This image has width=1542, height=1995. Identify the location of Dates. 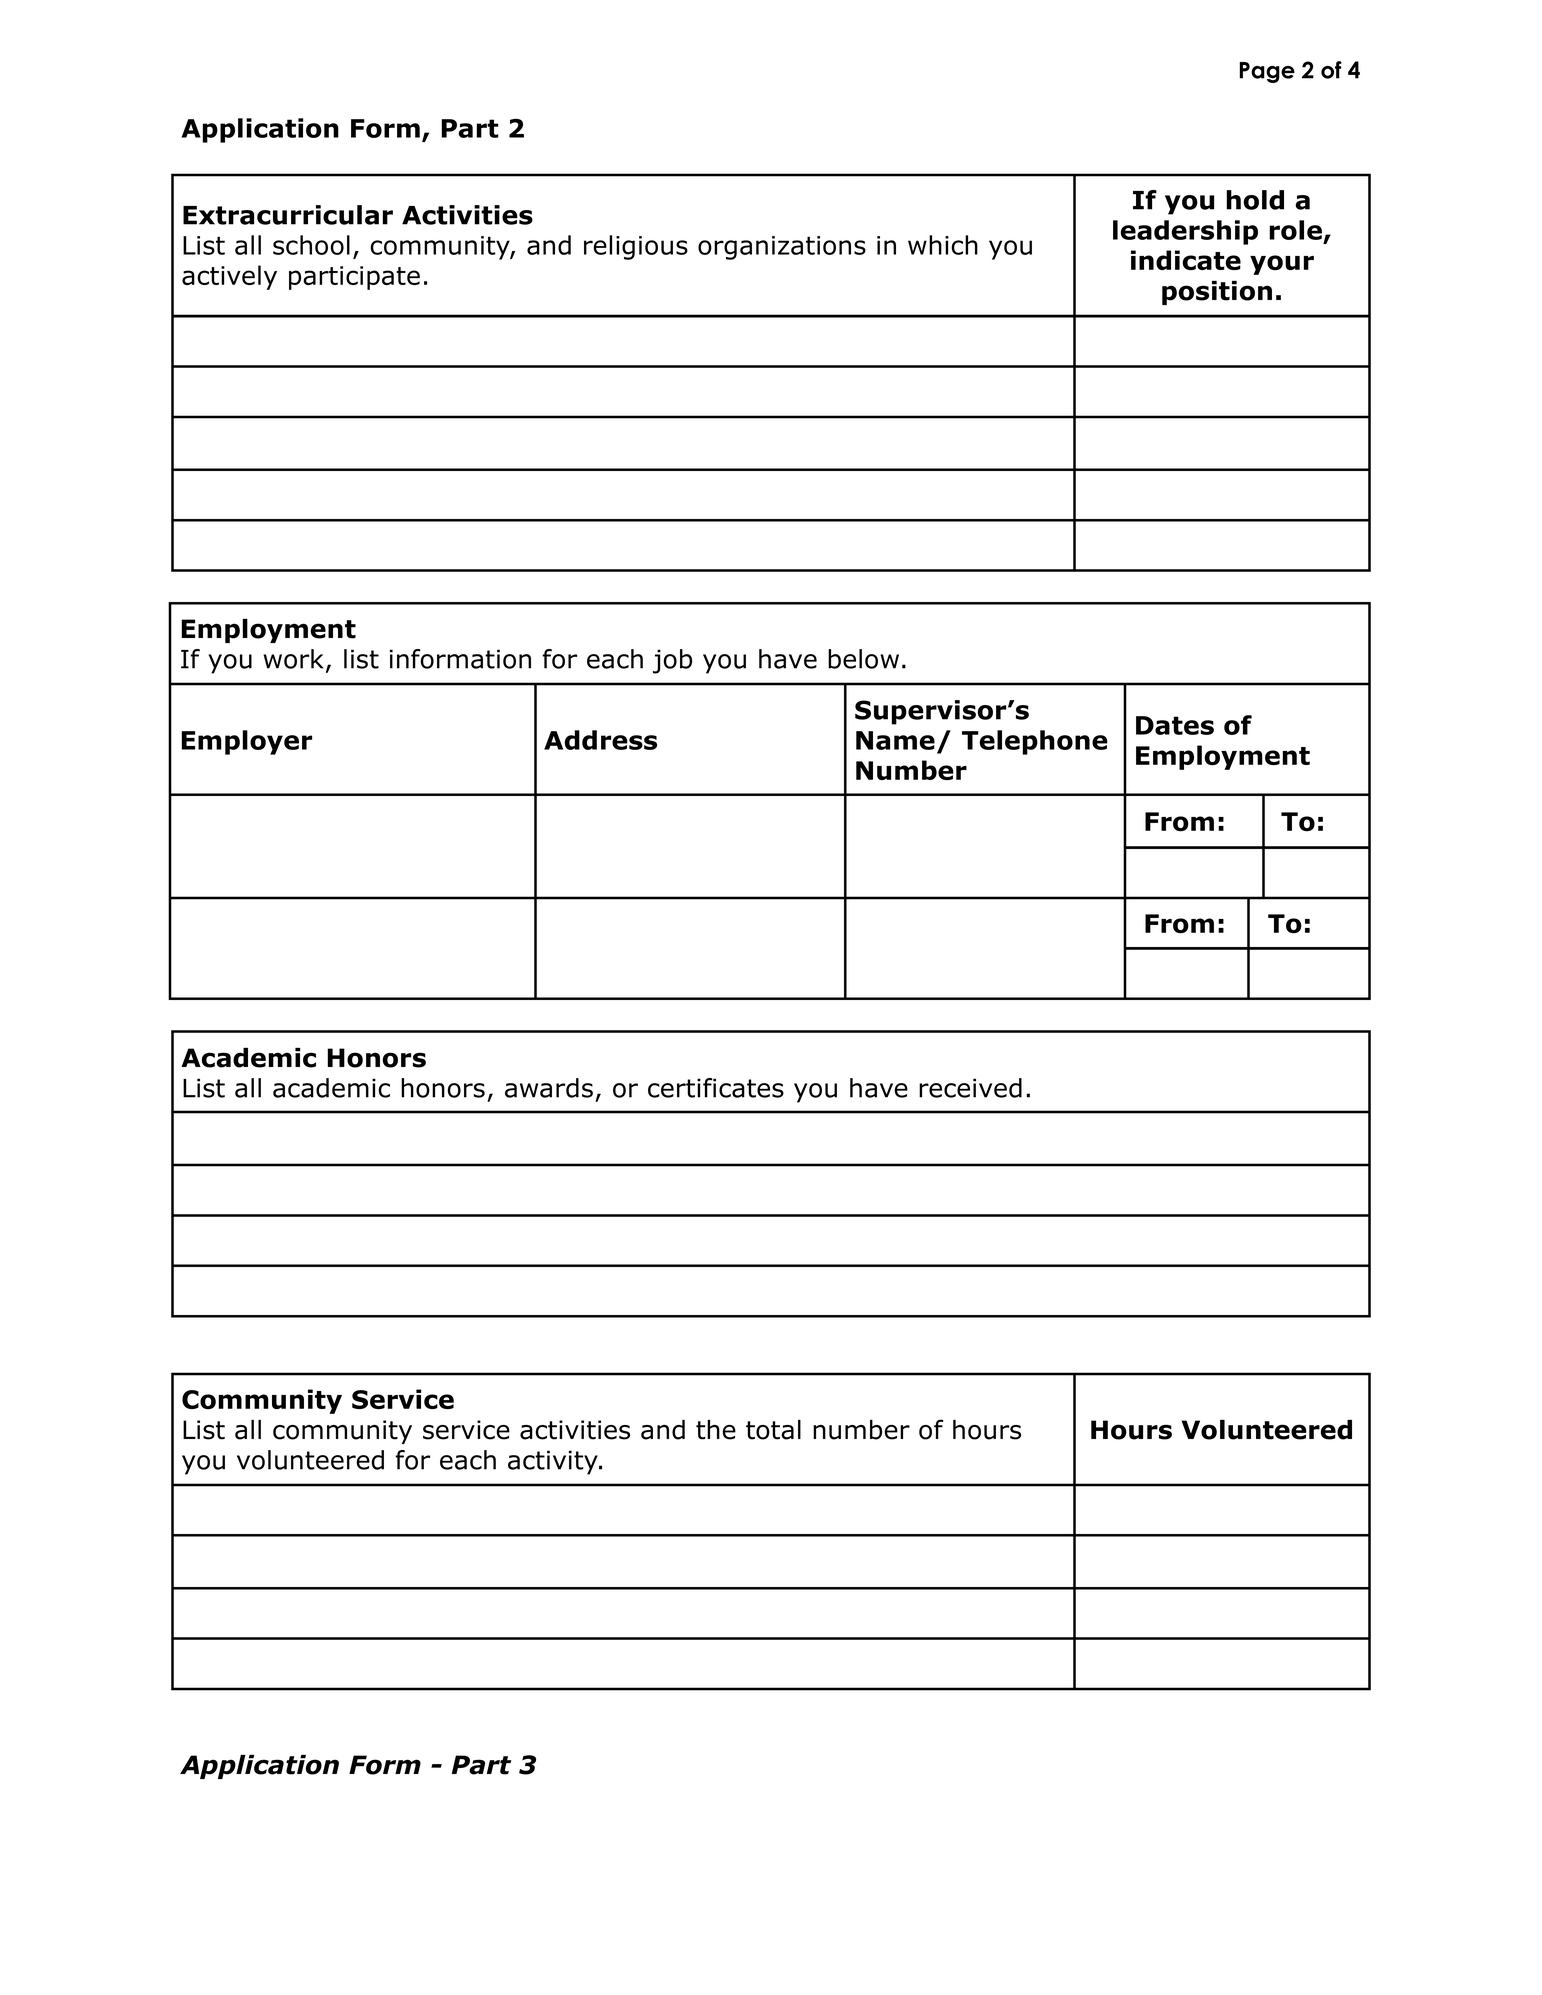
(1175, 725).
